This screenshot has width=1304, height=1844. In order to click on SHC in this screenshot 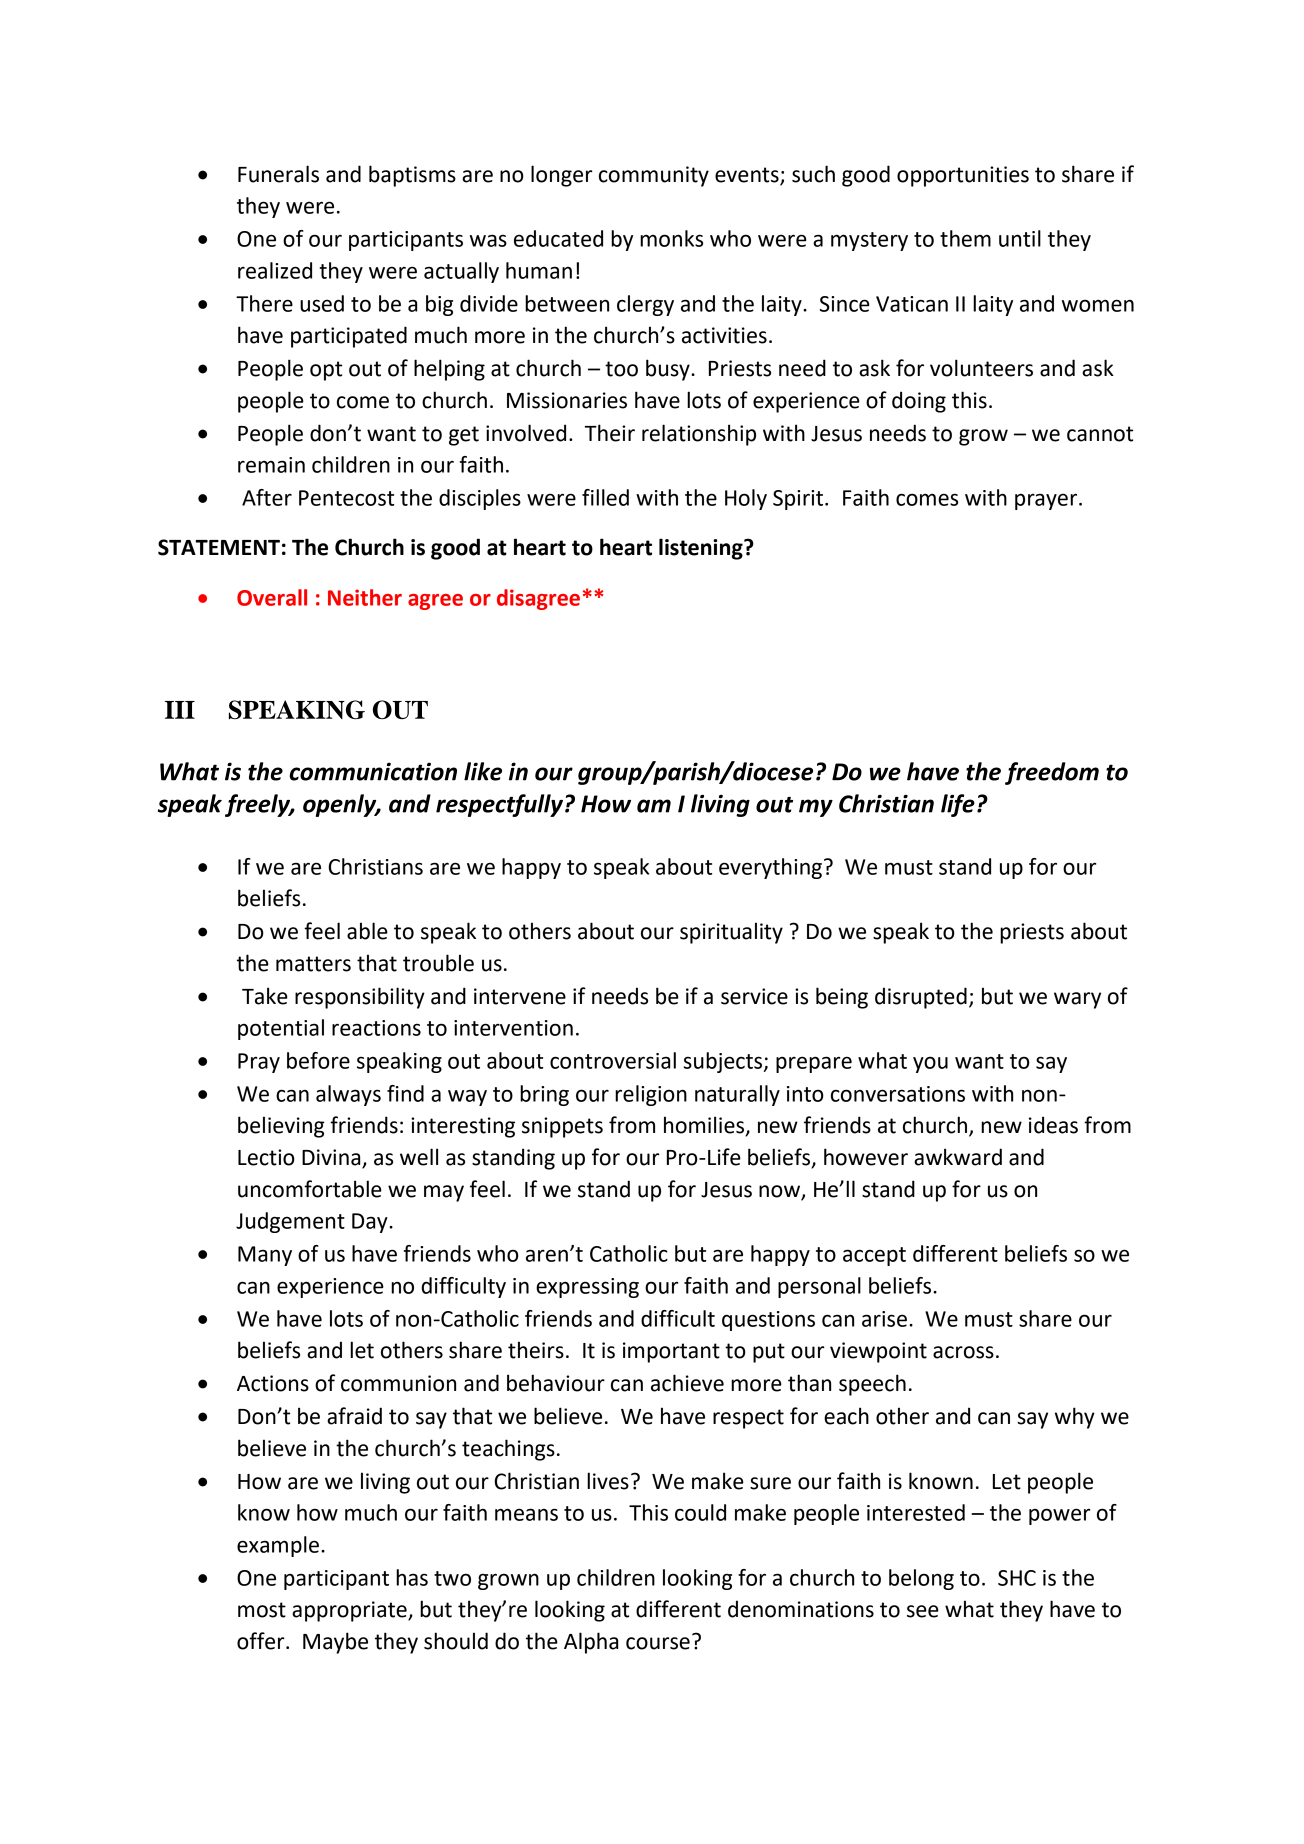, I will do `click(1017, 1578)`.
